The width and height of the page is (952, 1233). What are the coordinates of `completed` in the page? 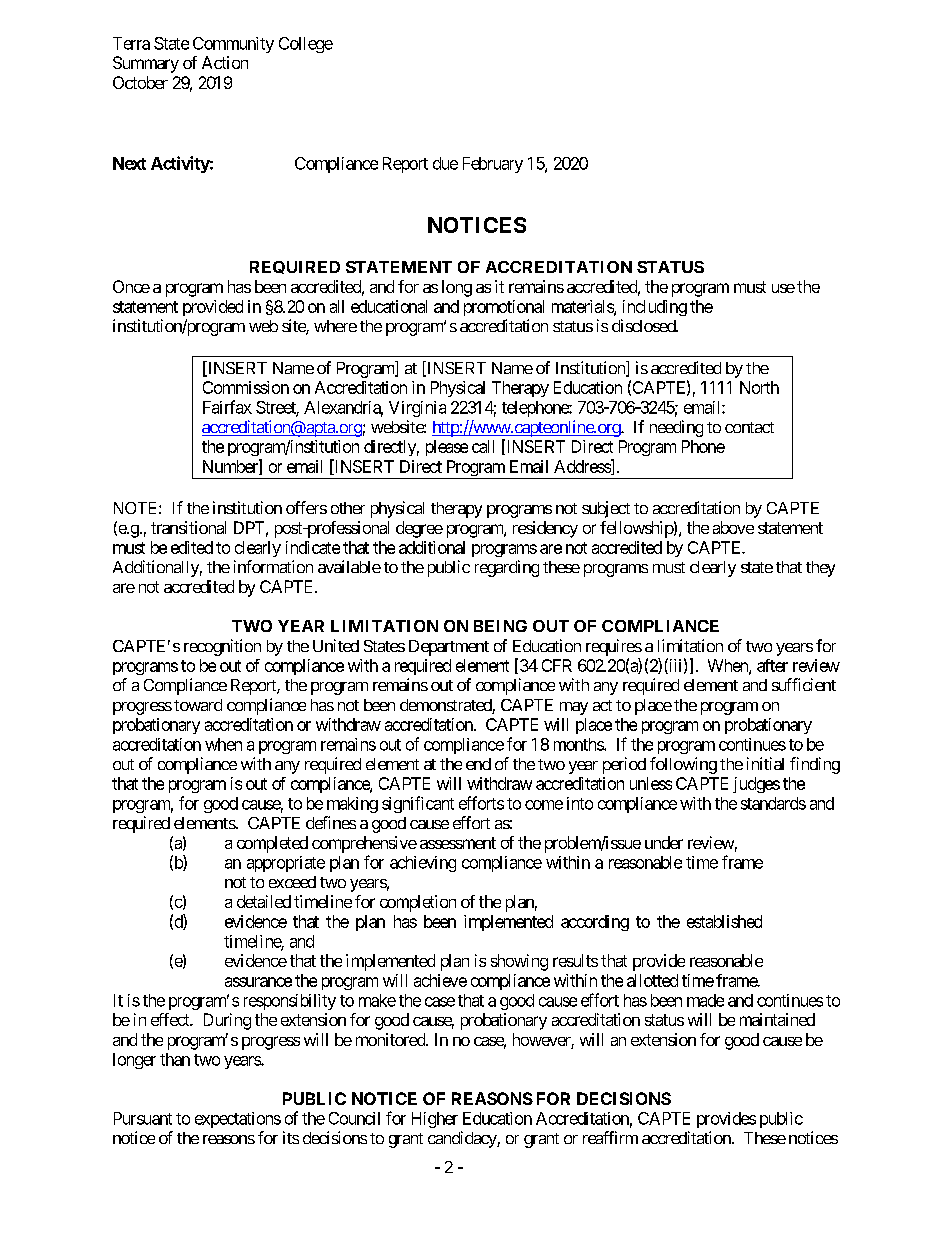 It's located at (272, 844).
